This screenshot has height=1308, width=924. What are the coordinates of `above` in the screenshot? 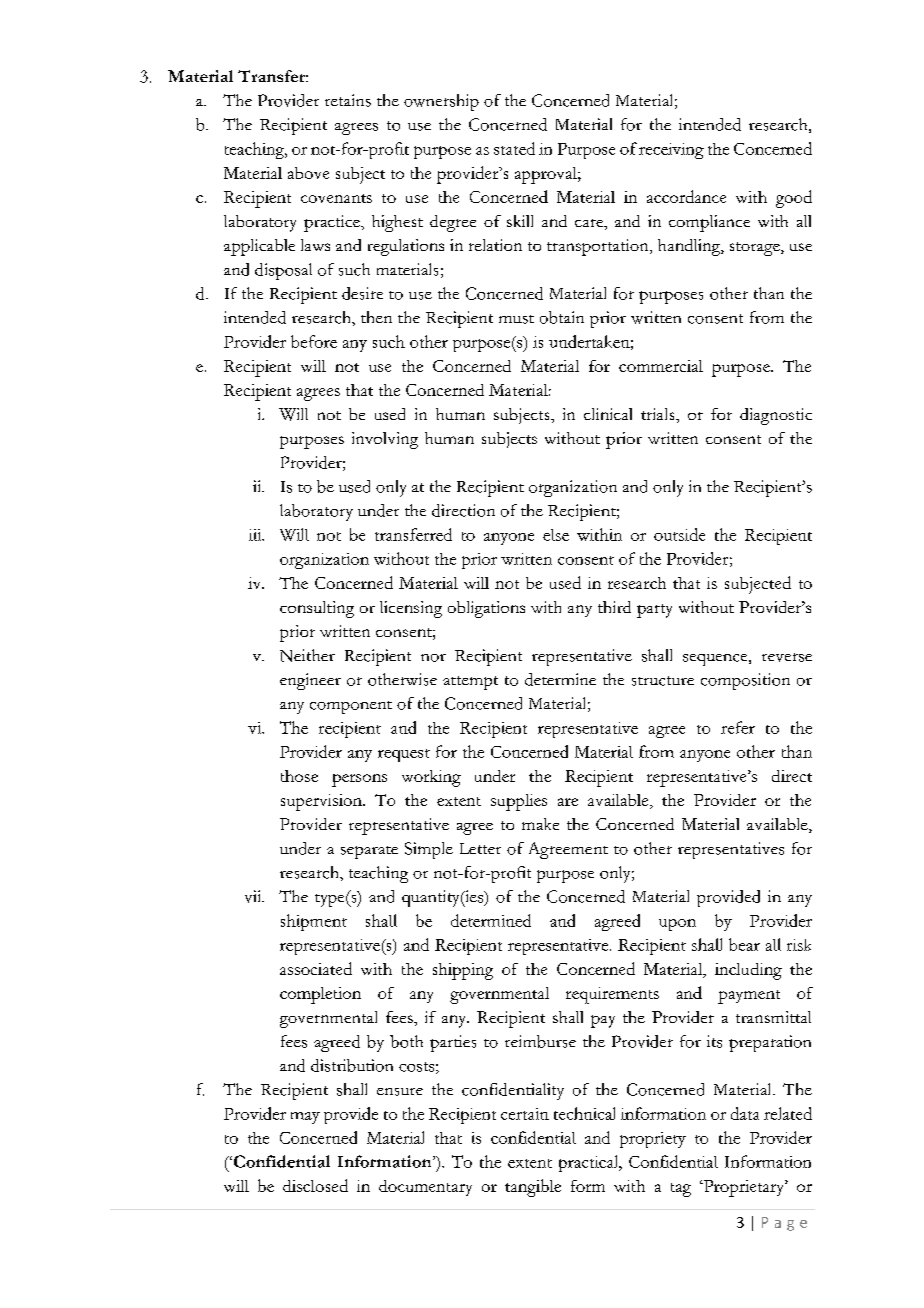 It's located at (308, 173).
